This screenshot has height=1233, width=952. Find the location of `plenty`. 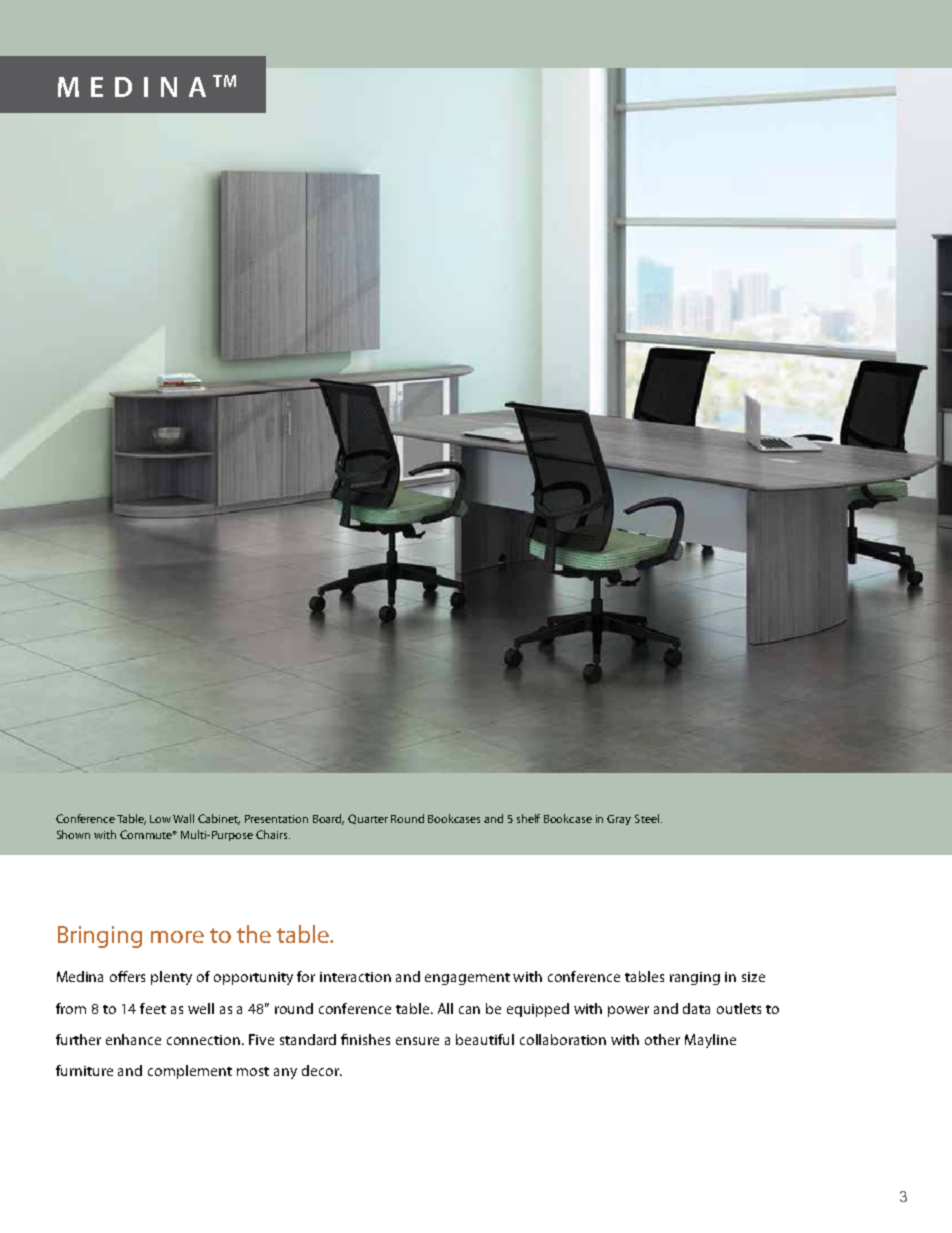

plenty is located at coordinates (171, 978).
